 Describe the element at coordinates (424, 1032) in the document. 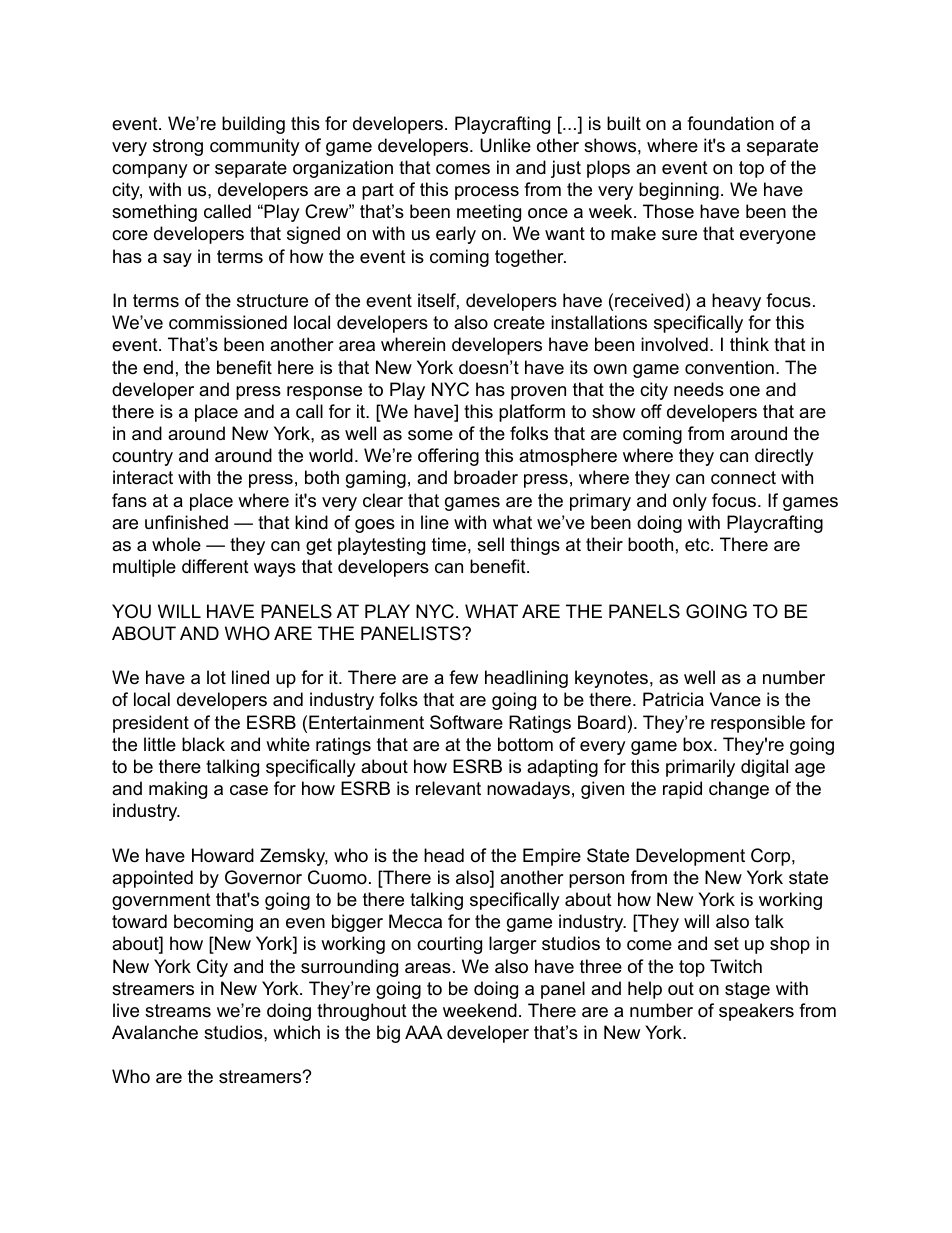

I see `AAA` at that location.
